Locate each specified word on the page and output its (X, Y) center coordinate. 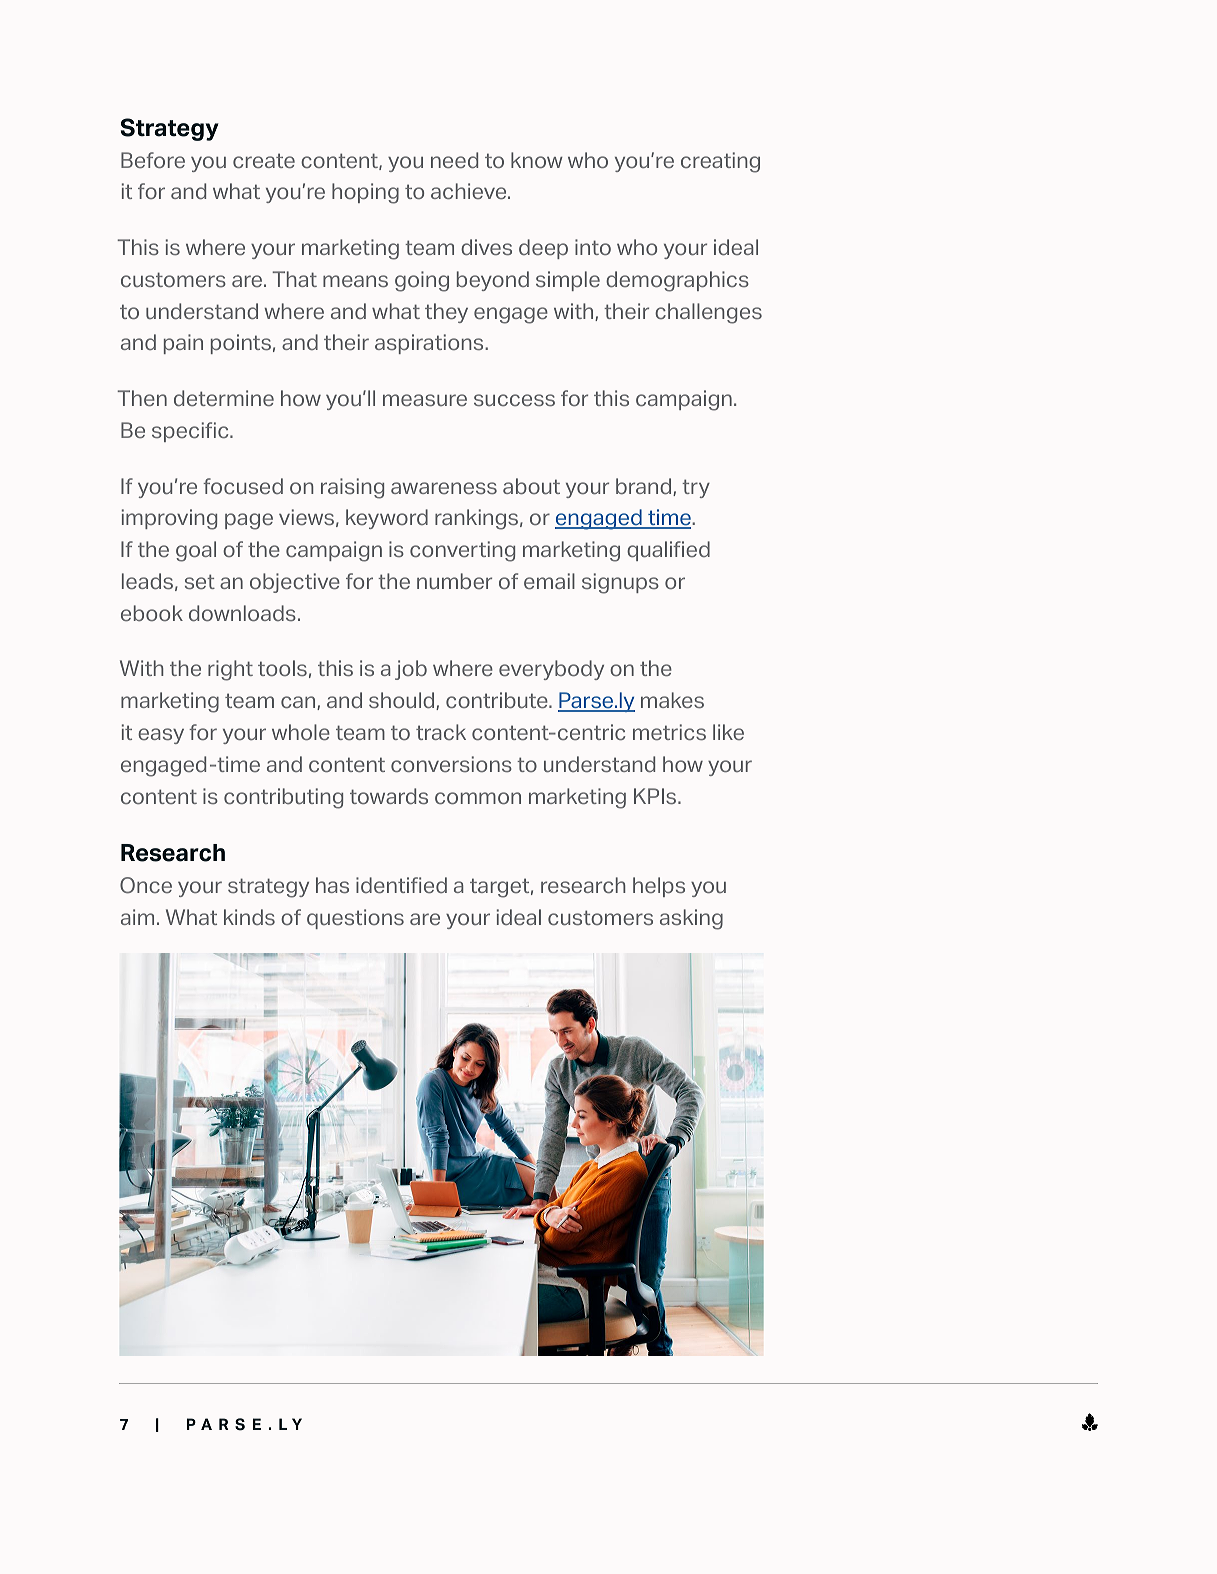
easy (161, 736)
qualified (668, 551)
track (441, 732)
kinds (249, 917)
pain (183, 344)
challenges (708, 313)
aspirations (430, 344)
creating (720, 162)
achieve (470, 191)
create (264, 160)
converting (462, 551)
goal (196, 551)
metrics (669, 732)
